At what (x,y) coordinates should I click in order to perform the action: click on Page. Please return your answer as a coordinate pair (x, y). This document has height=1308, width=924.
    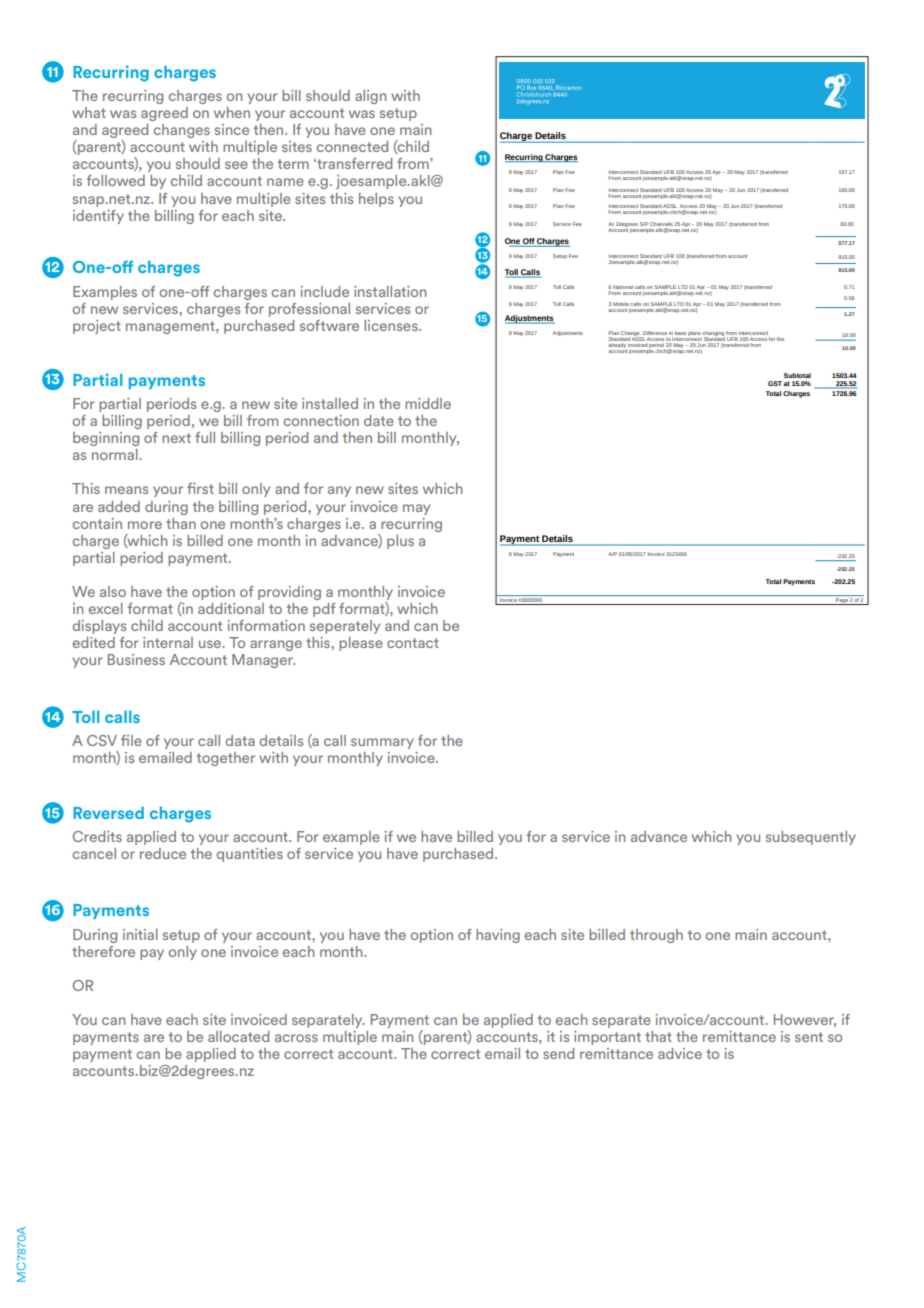
    Looking at the image, I should click on (842, 601).
